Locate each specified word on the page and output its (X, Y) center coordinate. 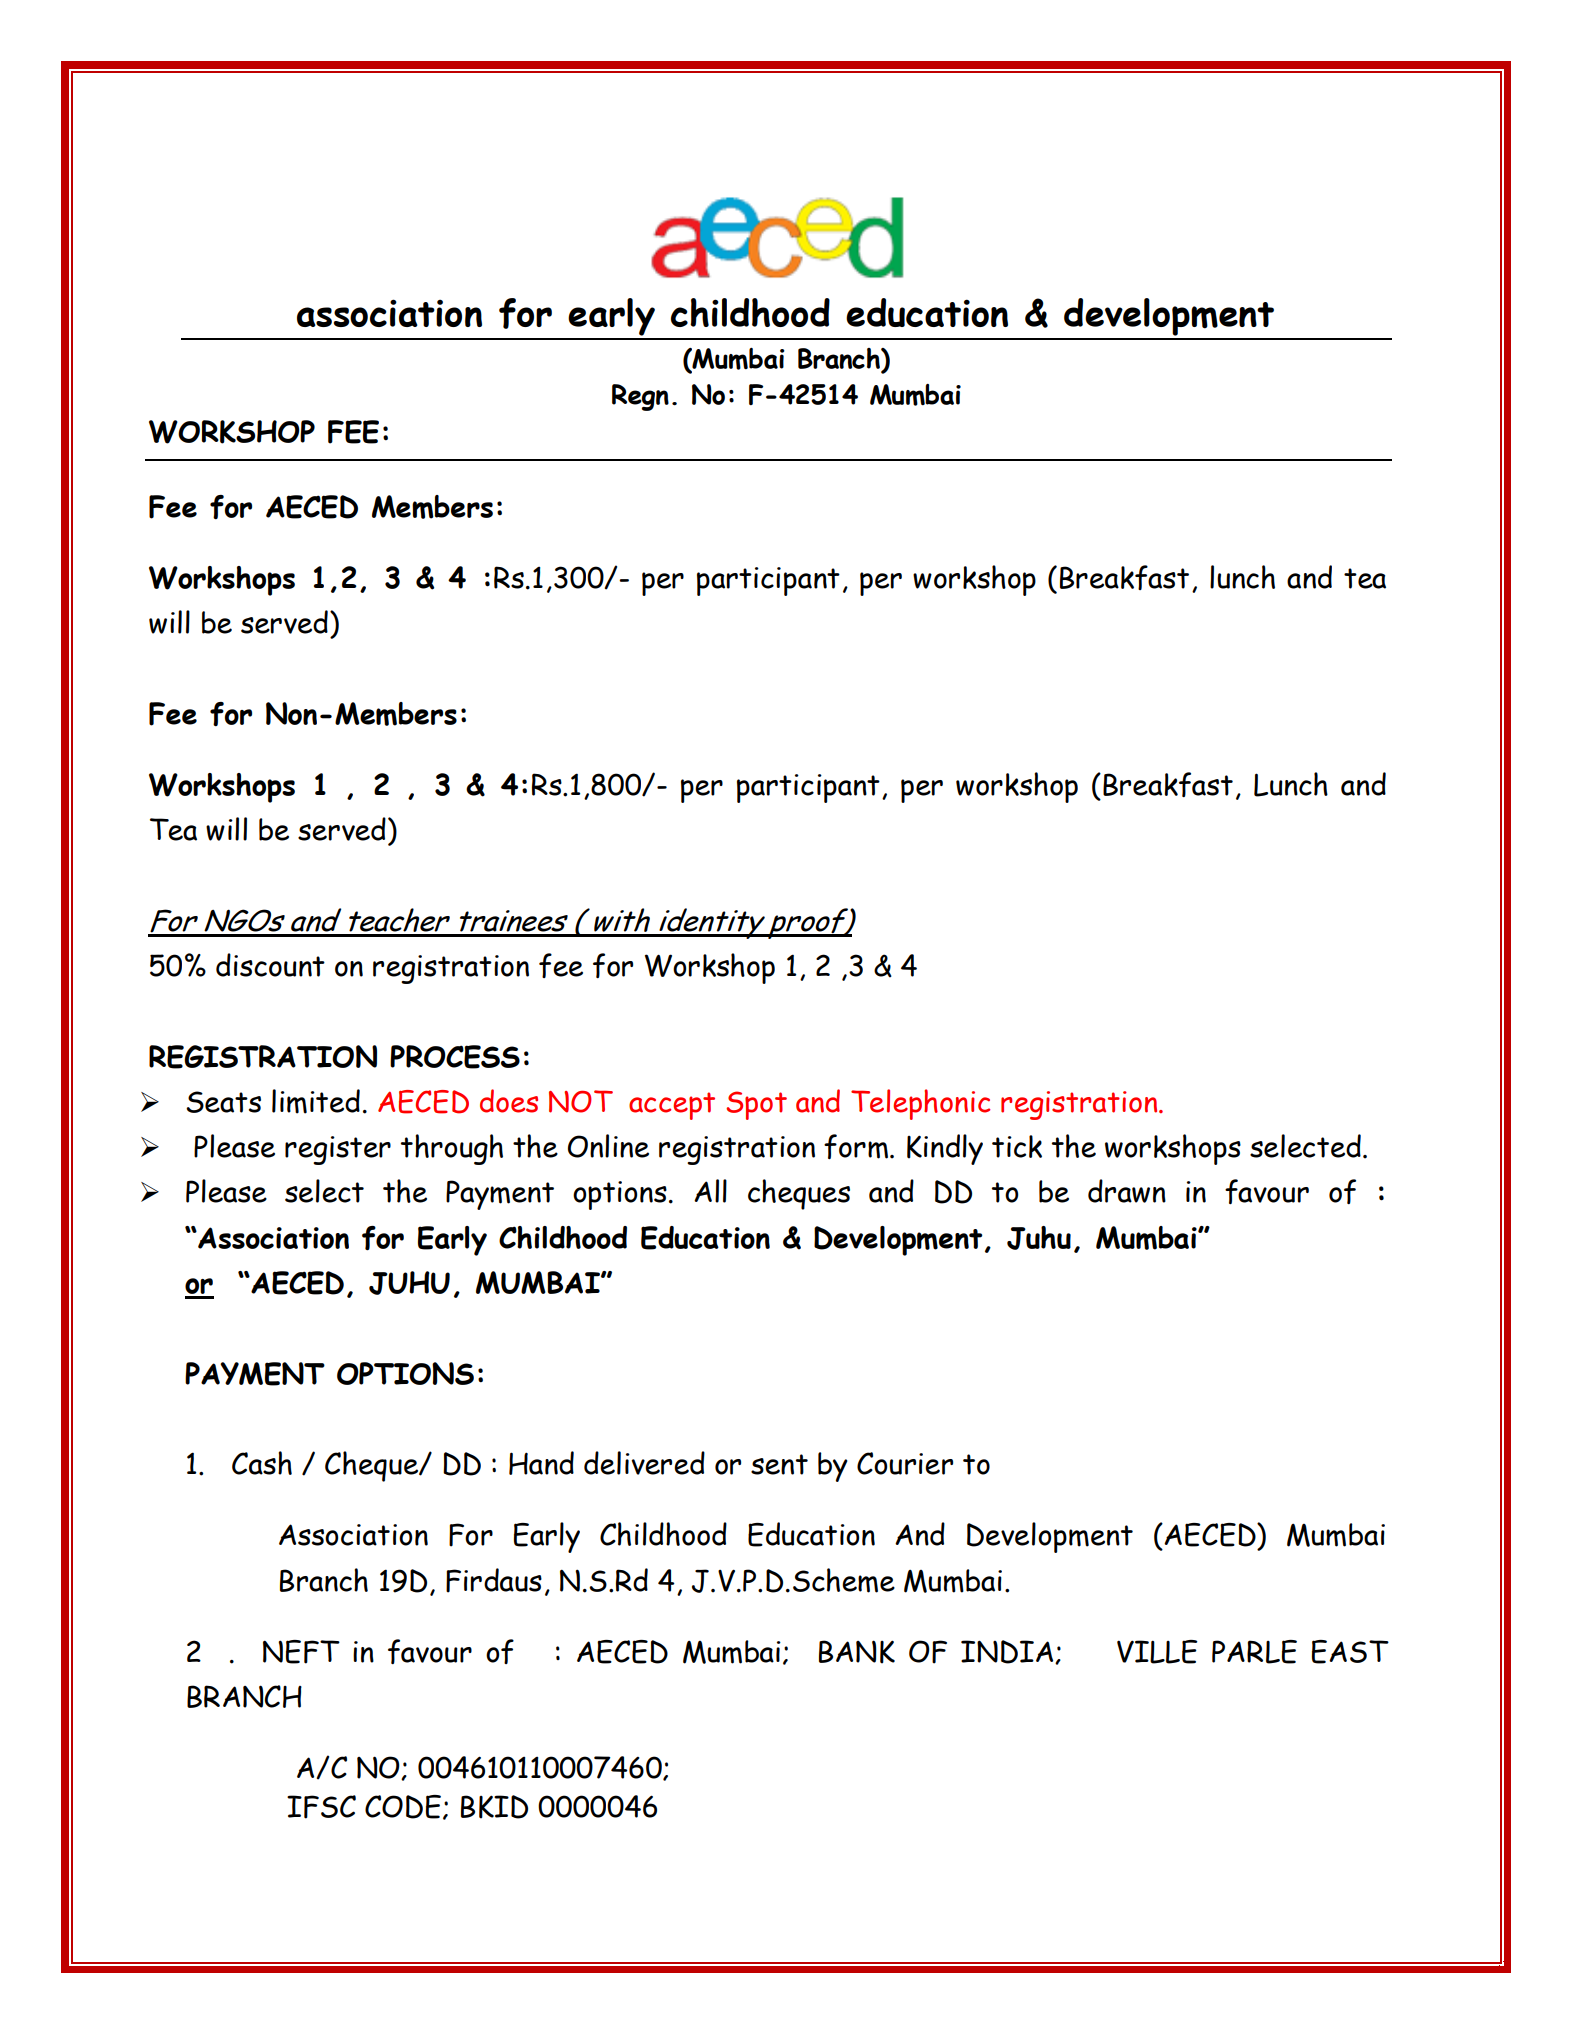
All (710, 1191)
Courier (905, 1463)
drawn (1127, 1191)
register (338, 1150)
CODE (403, 1807)
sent (779, 1464)
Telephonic (920, 1104)
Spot (756, 1105)
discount (270, 965)
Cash (262, 1463)
